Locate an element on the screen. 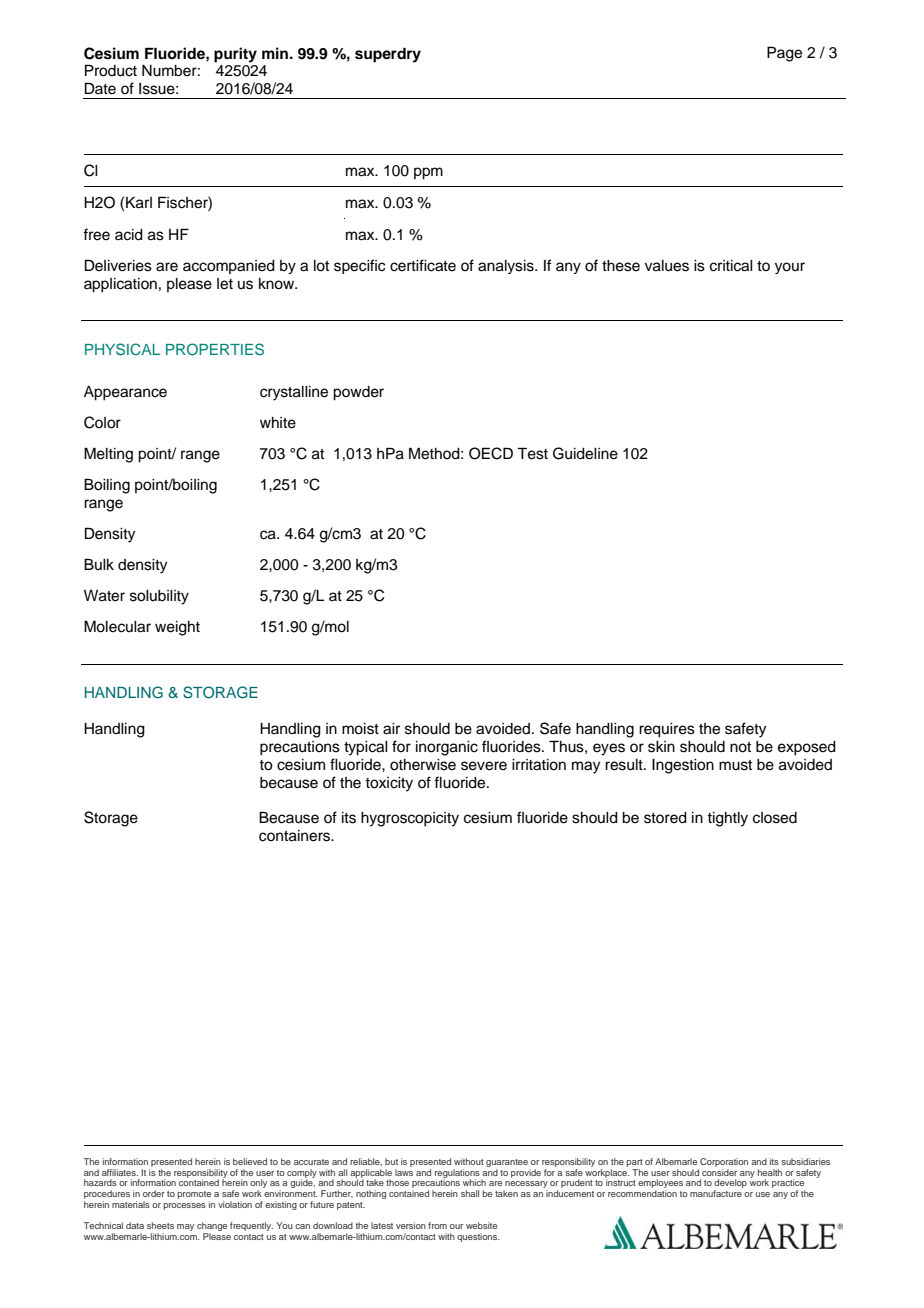  requires is located at coordinates (667, 730).
